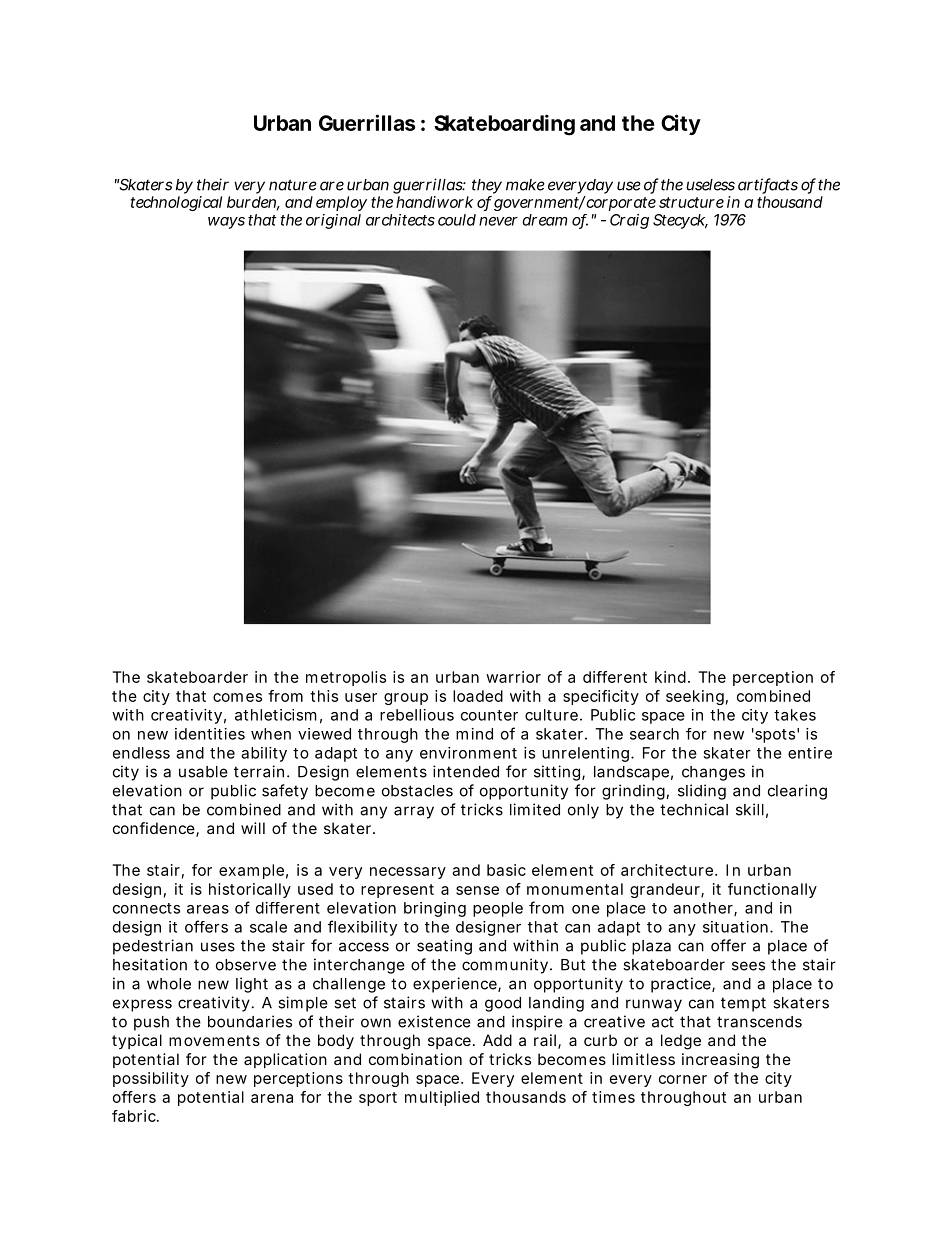 This page has width=952, height=1233. Describe the element at coordinates (226, 223) in the page. I see `ways` at that location.
